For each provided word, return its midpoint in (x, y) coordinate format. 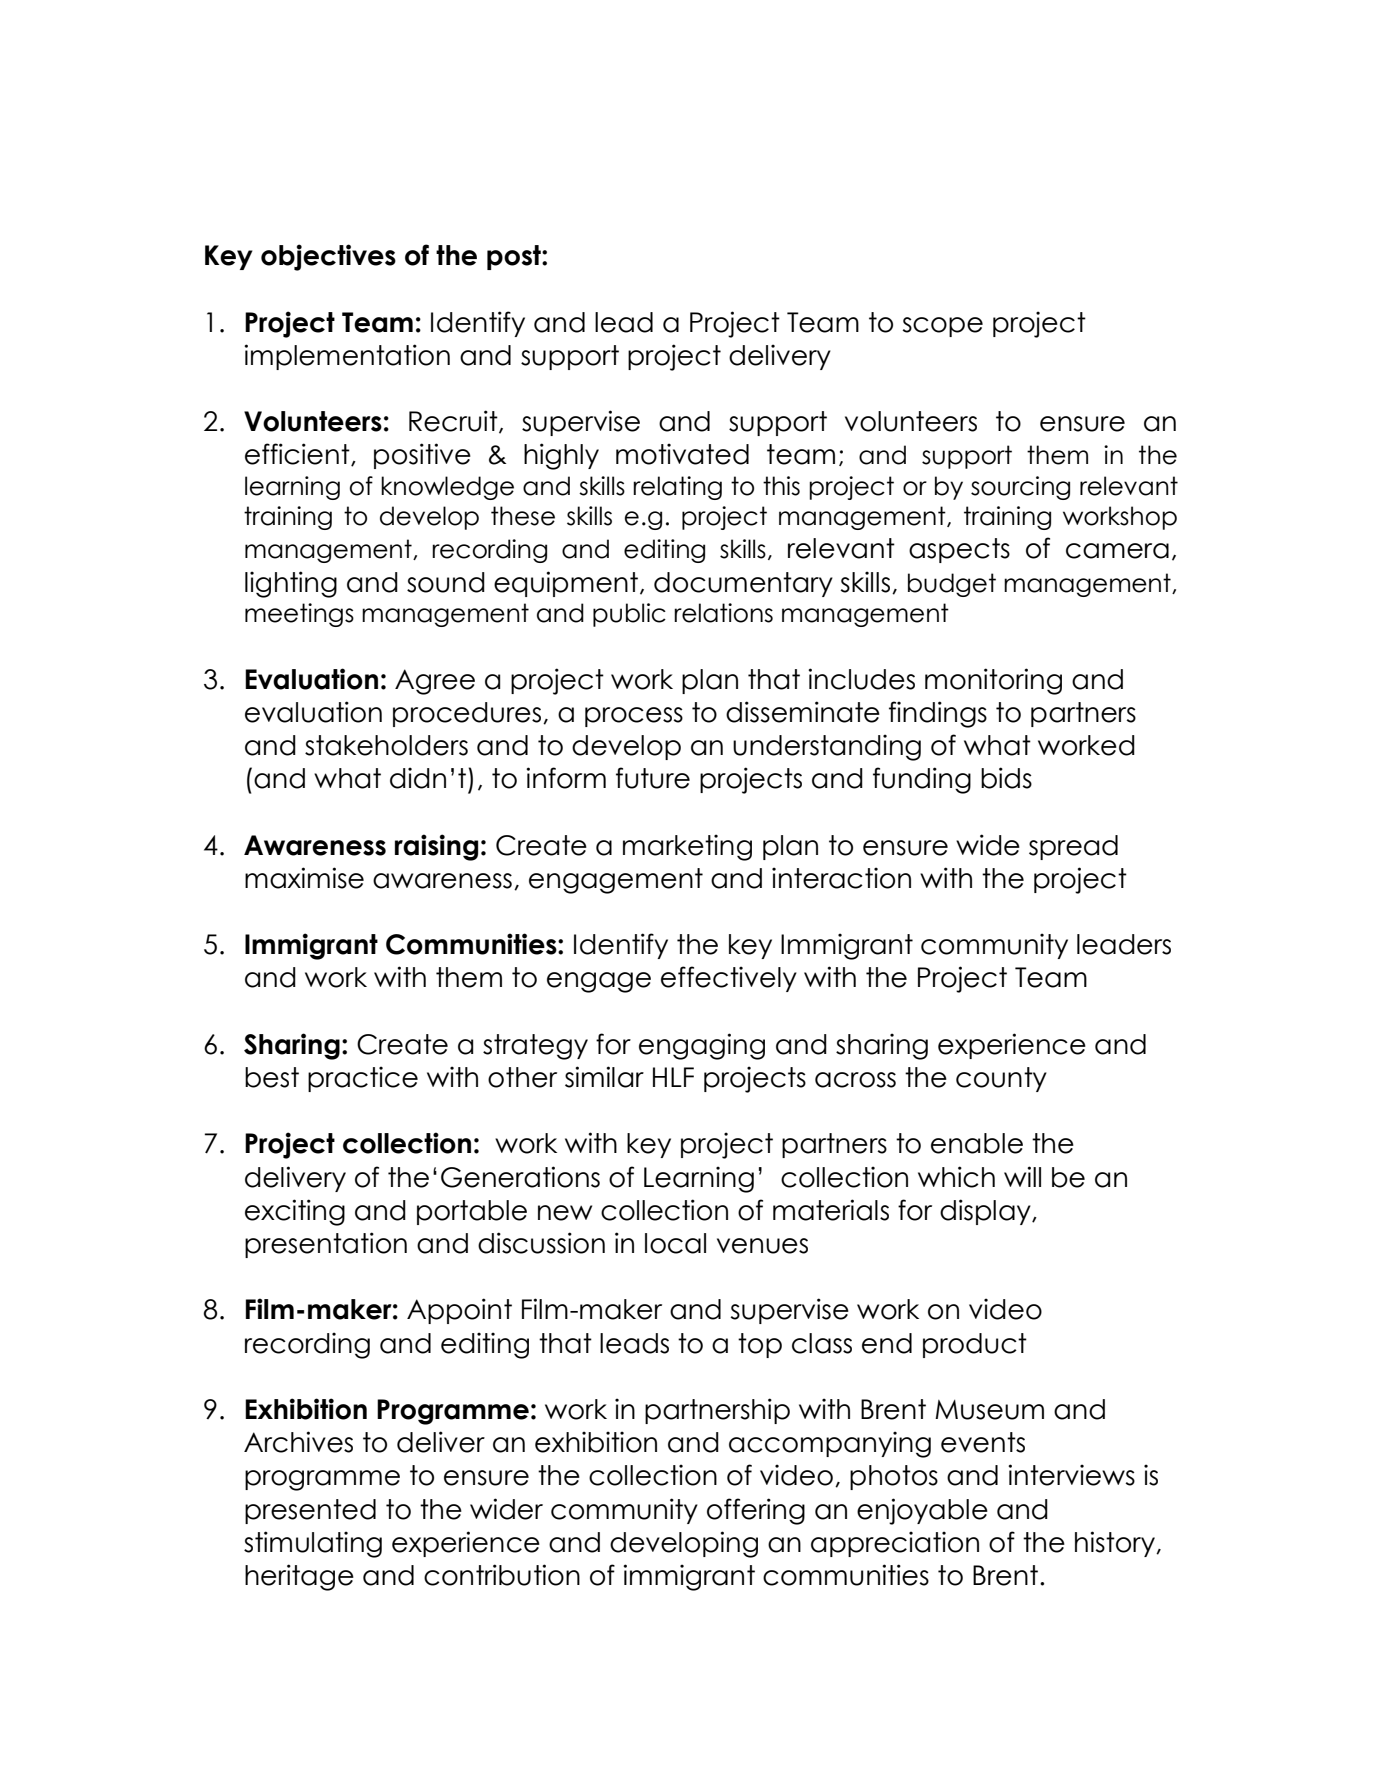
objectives (328, 257)
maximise (304, 878)
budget (952, 585)
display (986, 1212)
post (515, 257)
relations (723, 613)
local (675, 1243)
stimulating (313, 1544)
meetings (299, 615)
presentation (326, 1245)
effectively (729, 979)
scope (942, 327)
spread (1073, 847)
